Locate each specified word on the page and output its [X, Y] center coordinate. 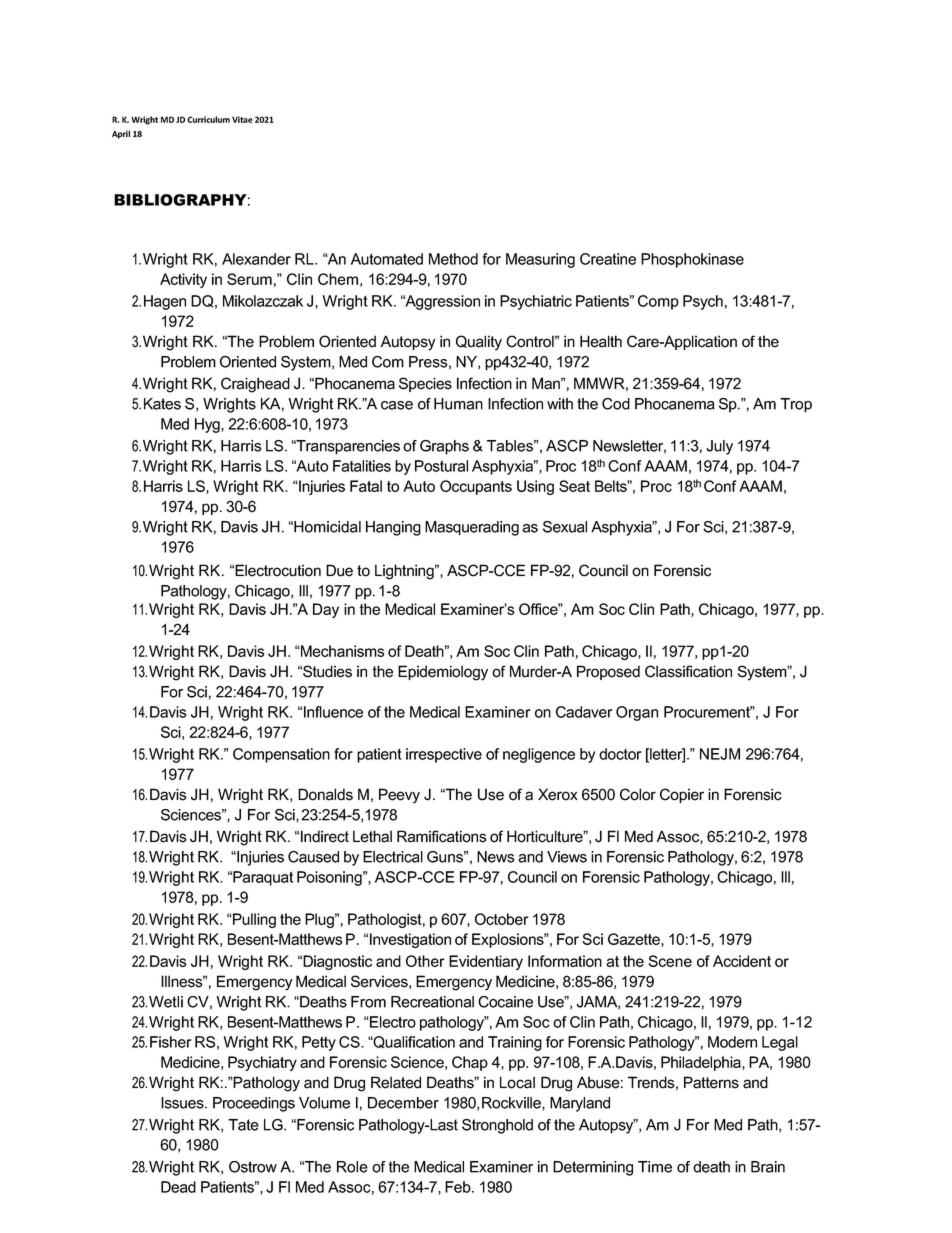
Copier [682, 795]
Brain [768, 1167]
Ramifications [442, 836]
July [719, 447]
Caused [313, 857]
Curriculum [209, 119]
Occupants [476, 487]
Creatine [608, 259]
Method [453, 259]
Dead [178, 1187]
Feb [459, 1187]
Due [339, 570]
